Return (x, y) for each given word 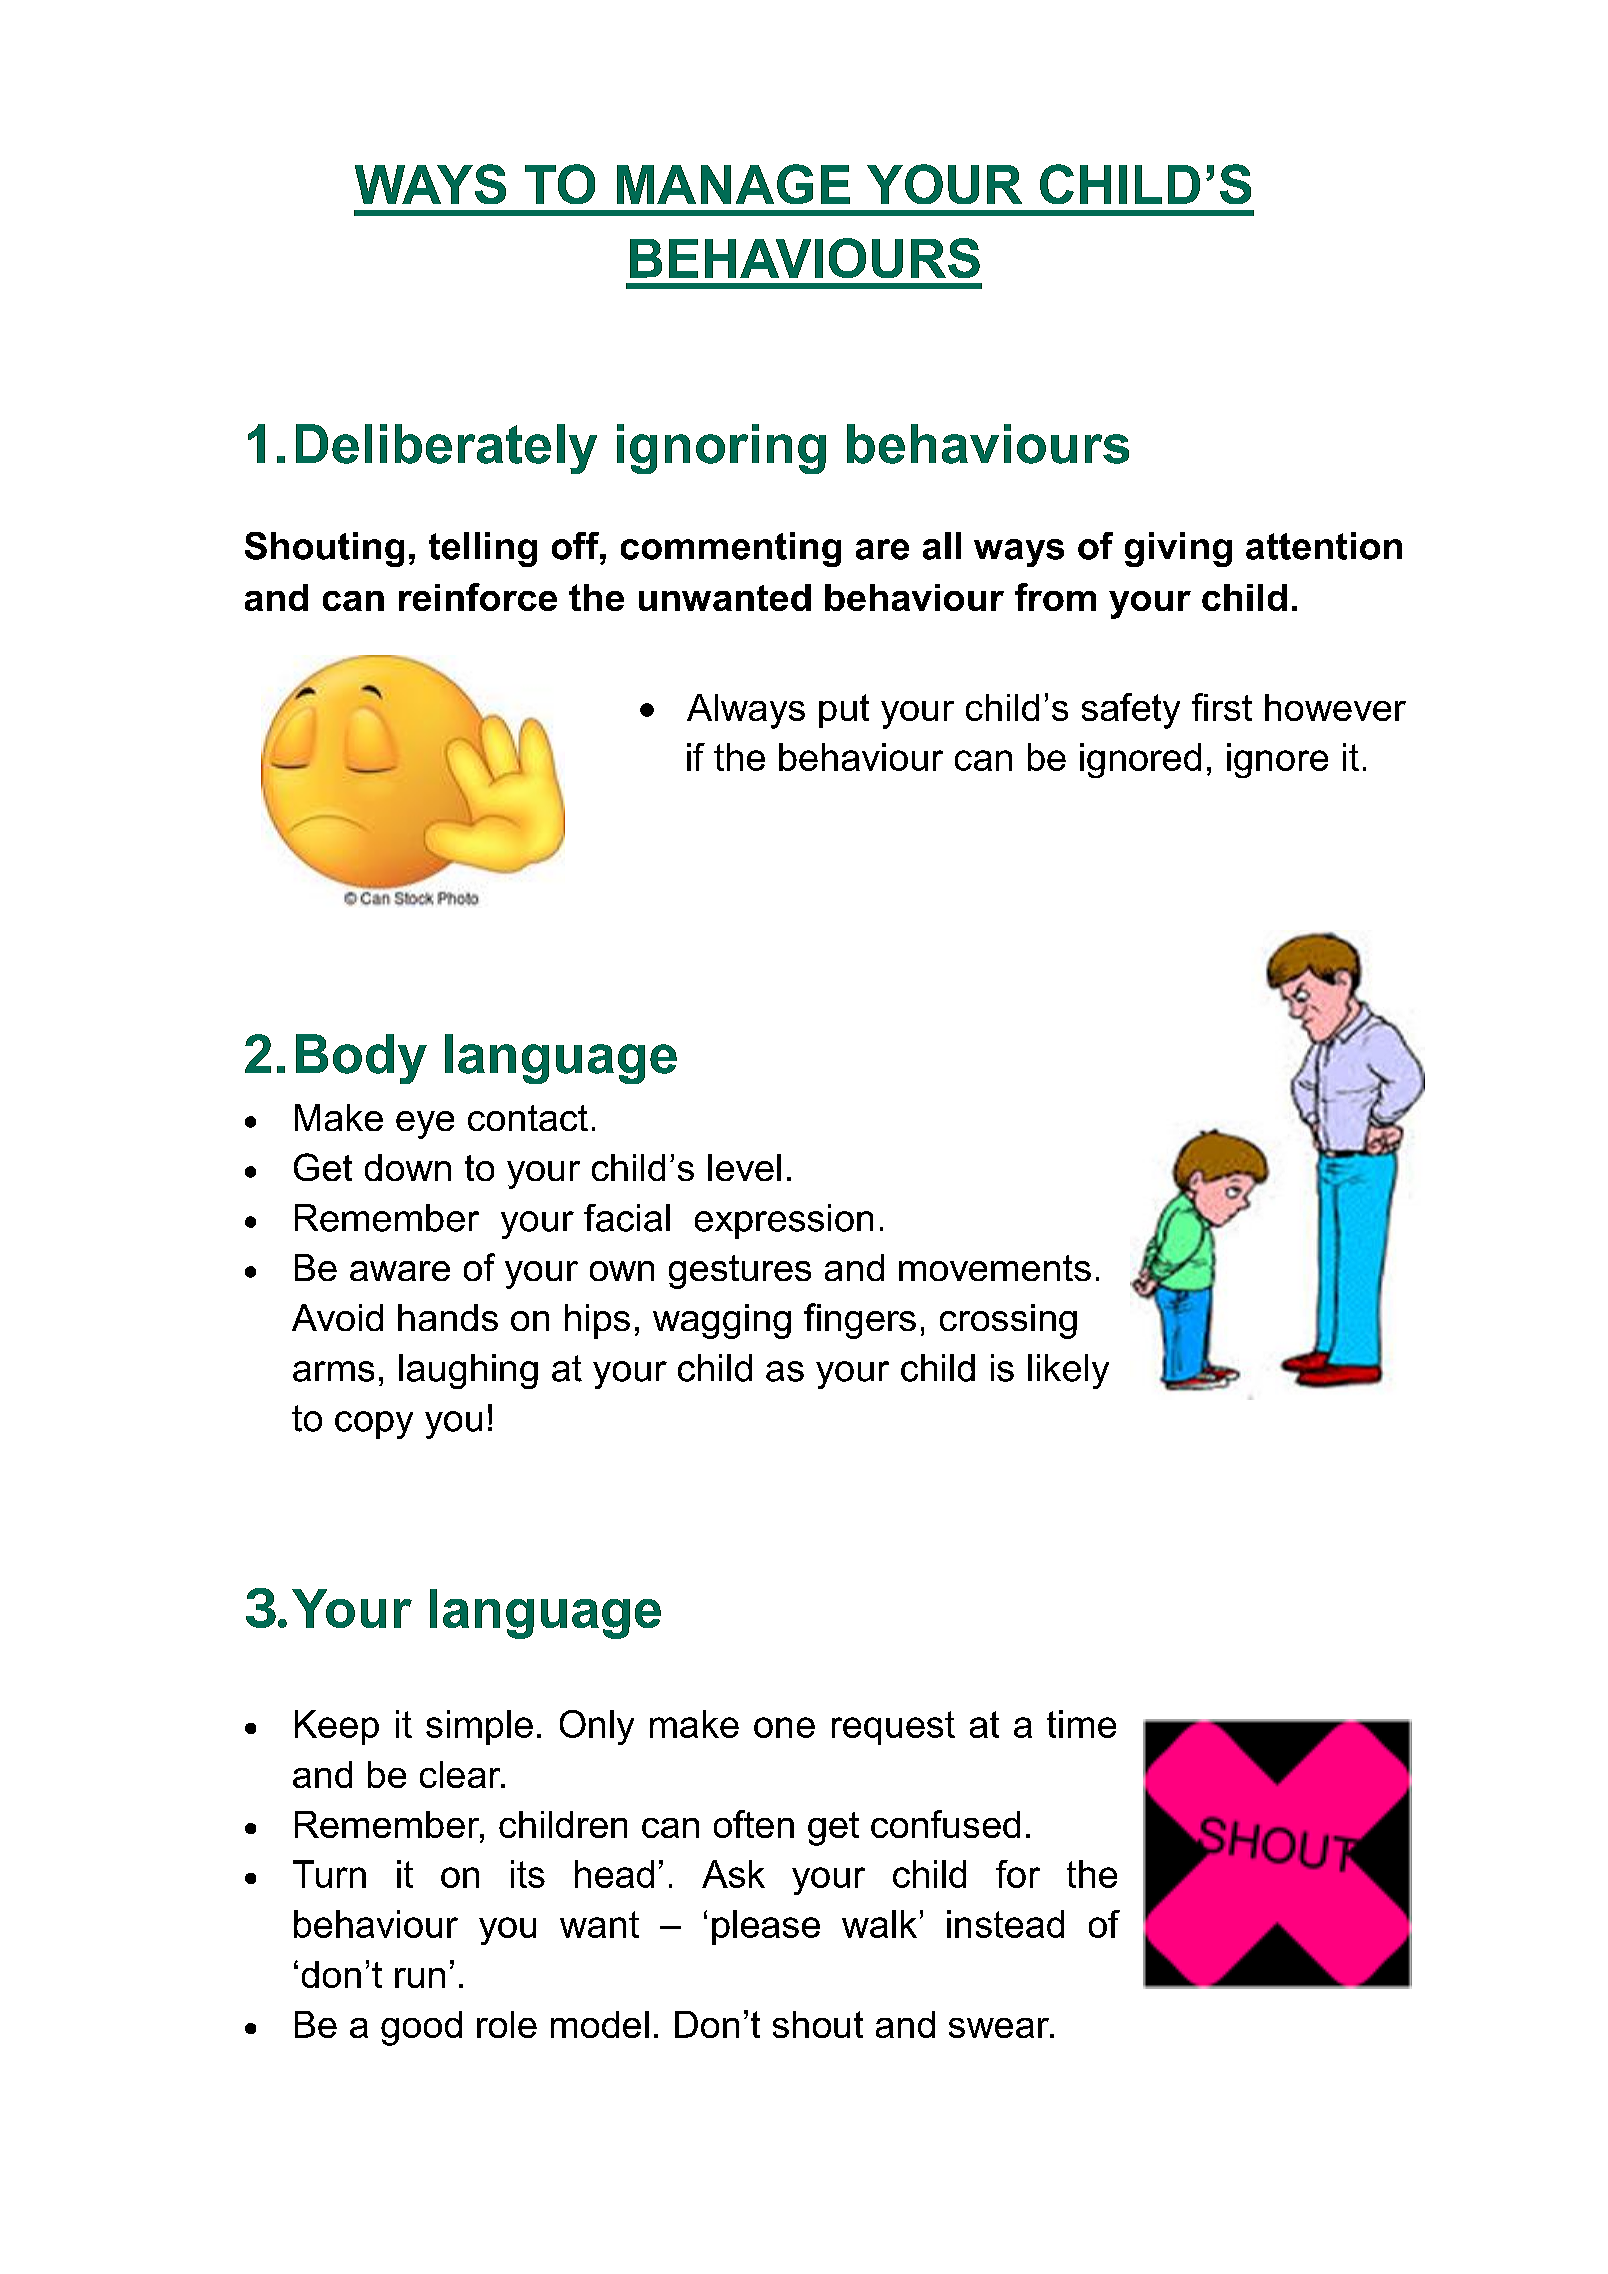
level (744, 1167)
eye (425, 1125)
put (844, 711)
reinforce (478, 597)
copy (374, 1425)
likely (1068, 1371)
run (420, 1978)
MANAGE (733, 184)
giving (1178, 549)
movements (995, 1268)
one (784, 1727)
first (1222, 707)
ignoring (721, 449)
